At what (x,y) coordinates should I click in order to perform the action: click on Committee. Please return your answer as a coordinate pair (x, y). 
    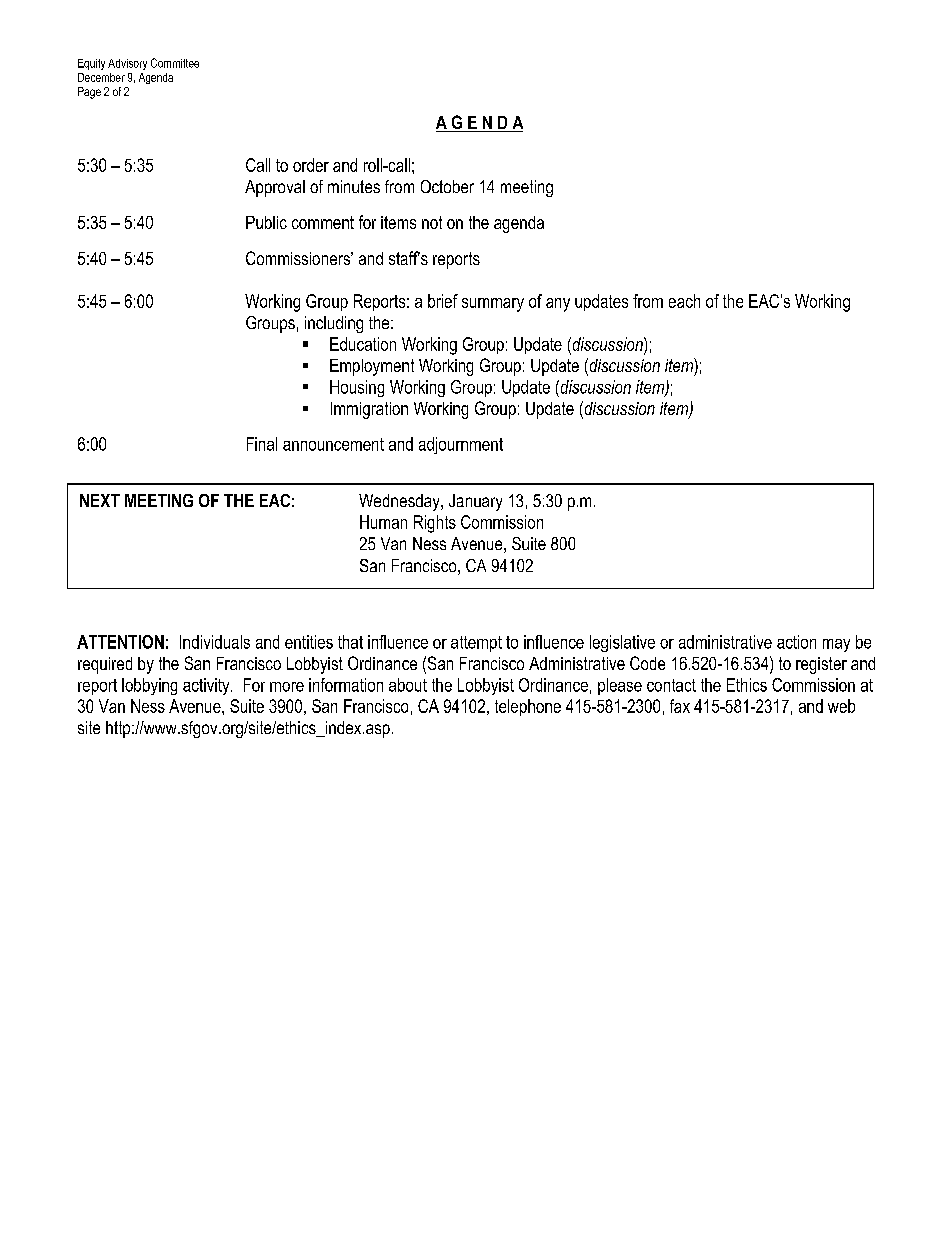
    Looking at the image, I should click on (175, 63).
